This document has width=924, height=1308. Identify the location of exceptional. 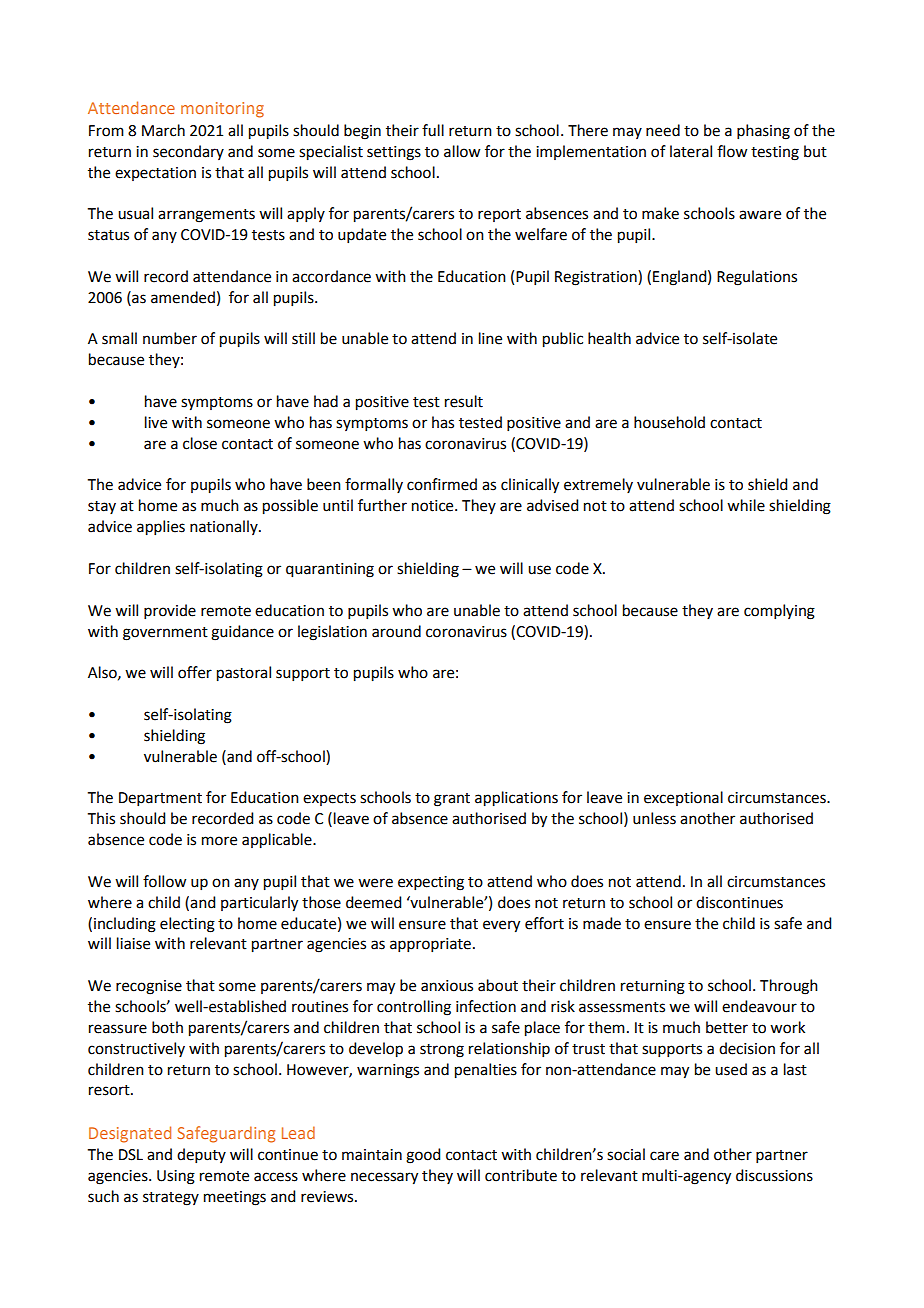
(683, 798).
